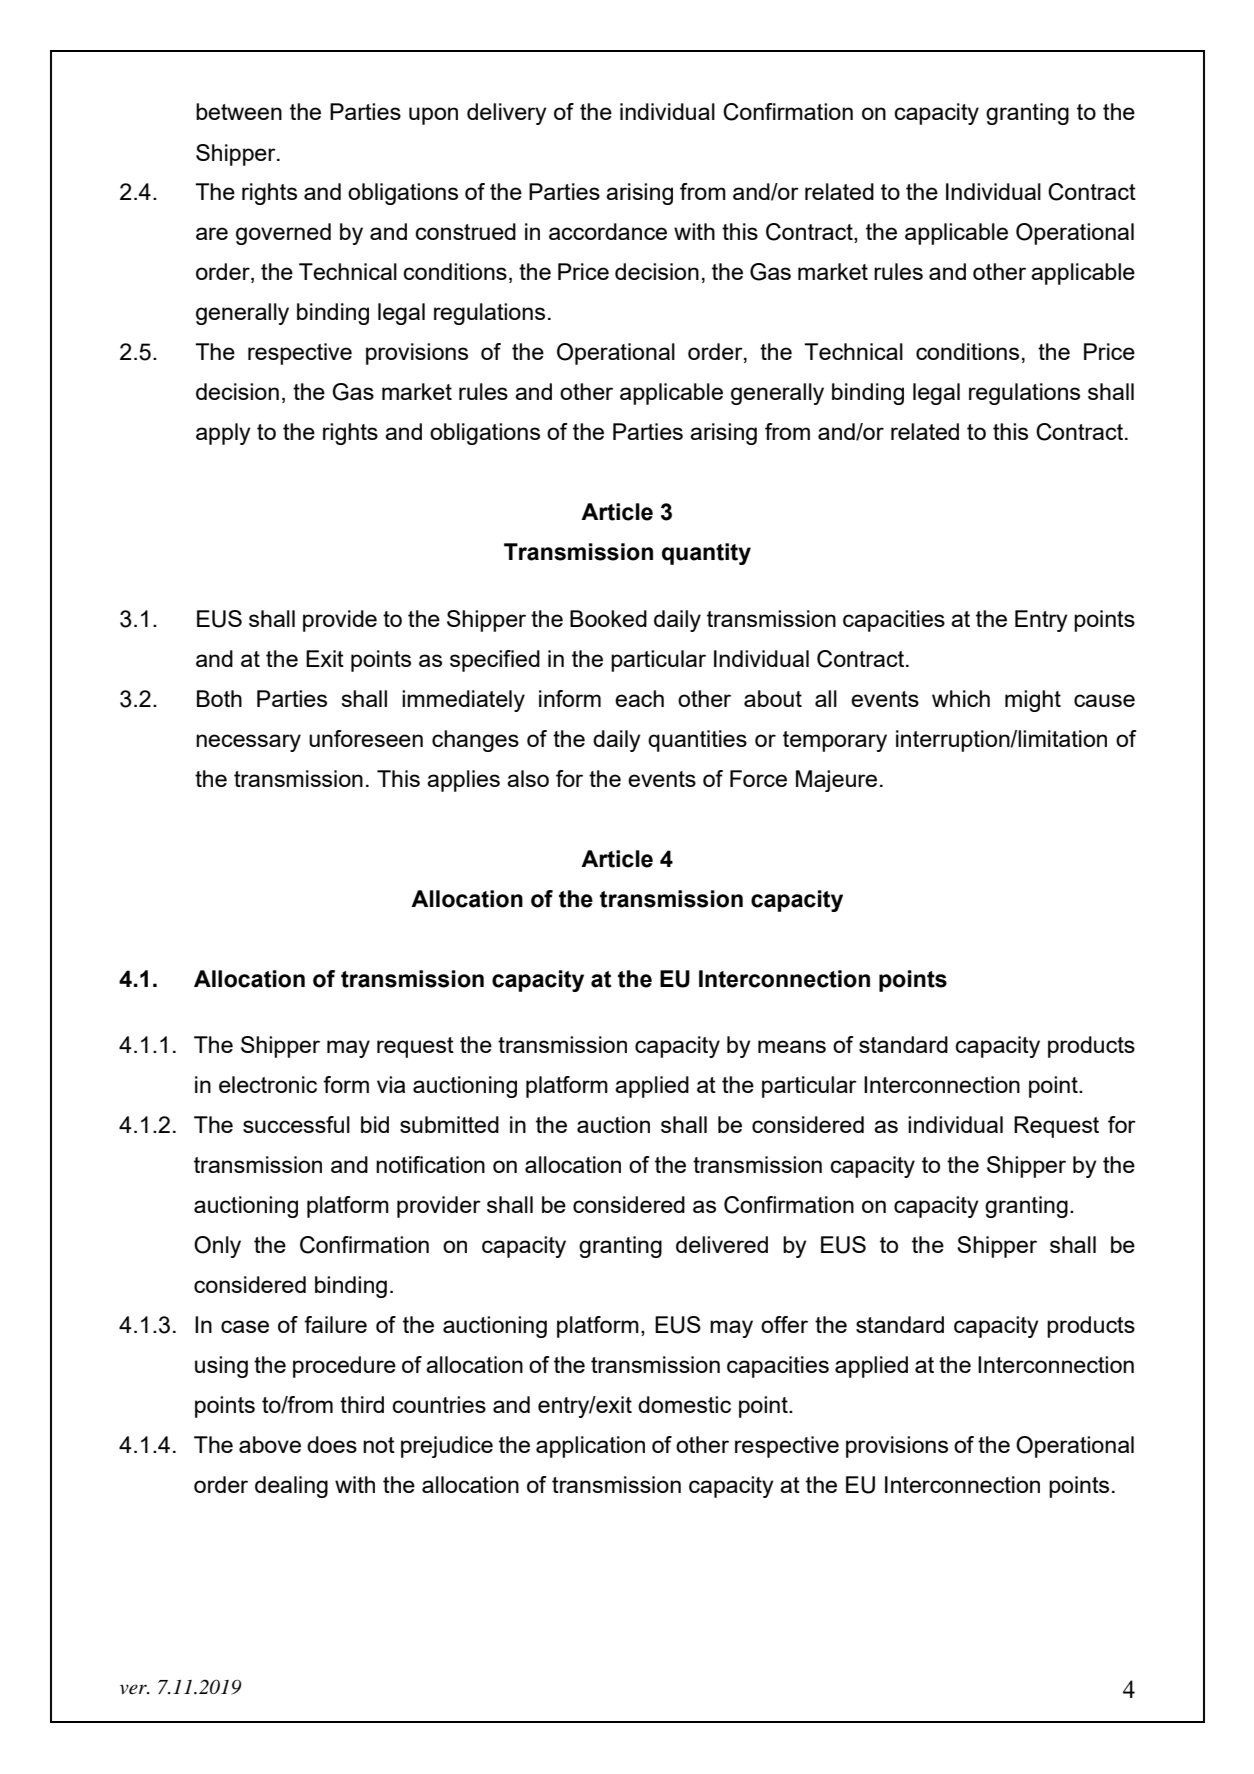 The image size is (1254, 1774). I want to click on delivery, so click(507, 114).
